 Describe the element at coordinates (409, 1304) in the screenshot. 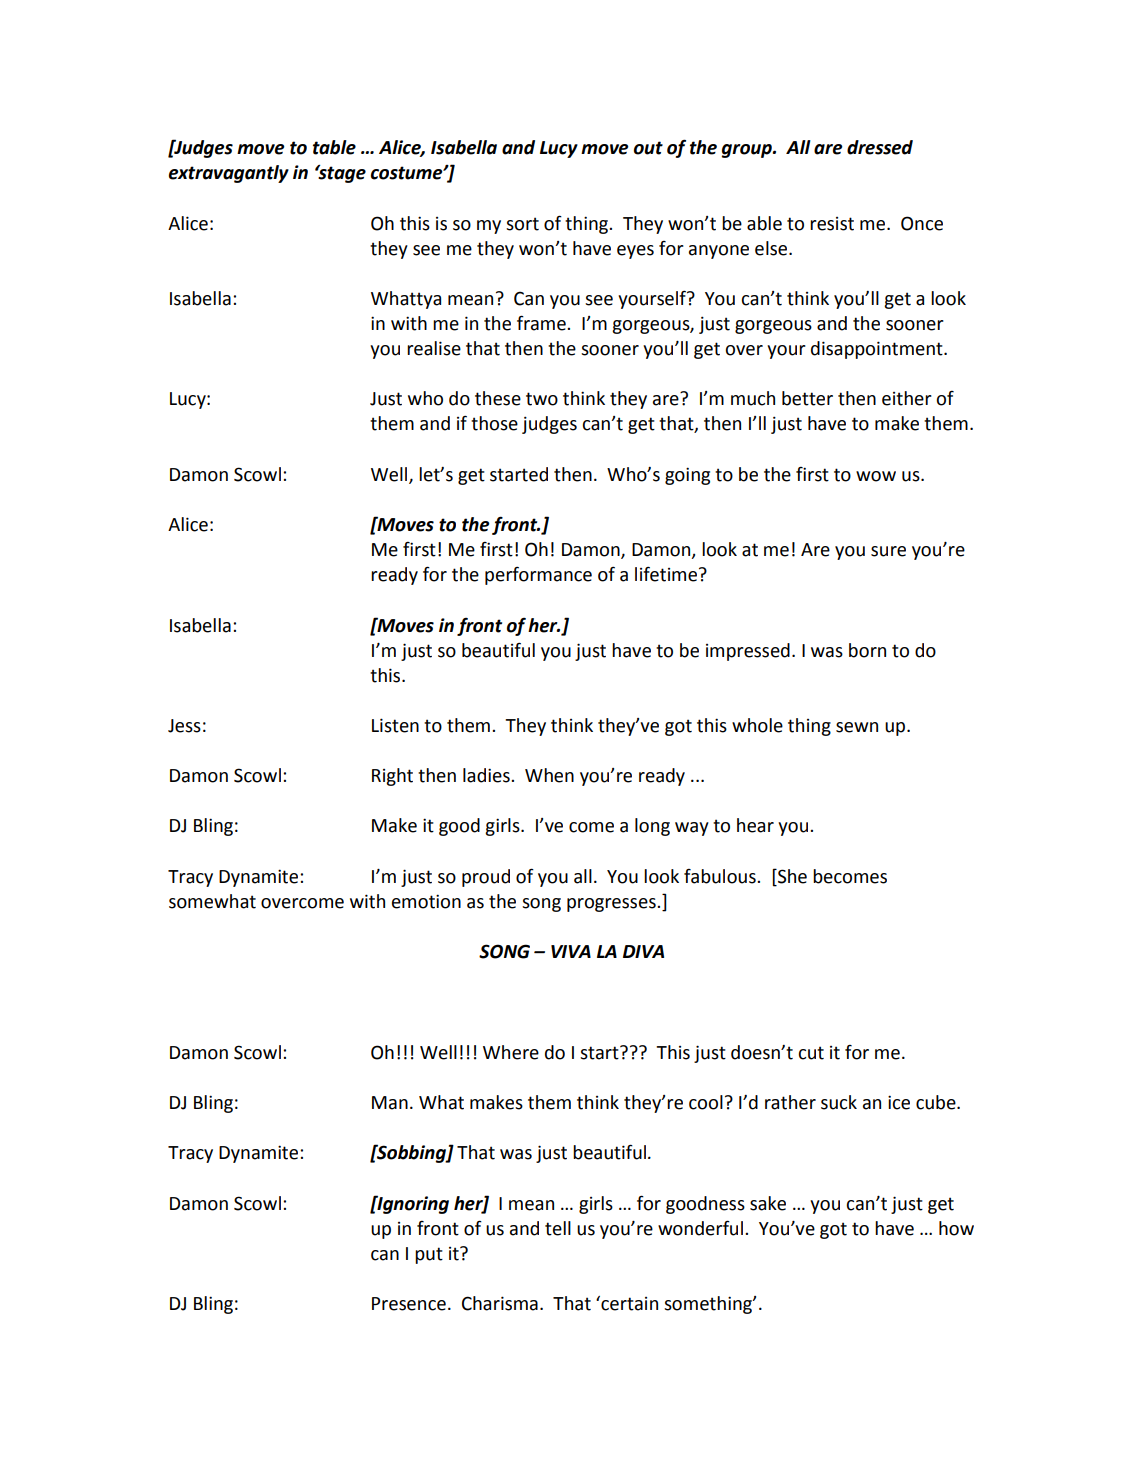

I see `Presence` at that location.
